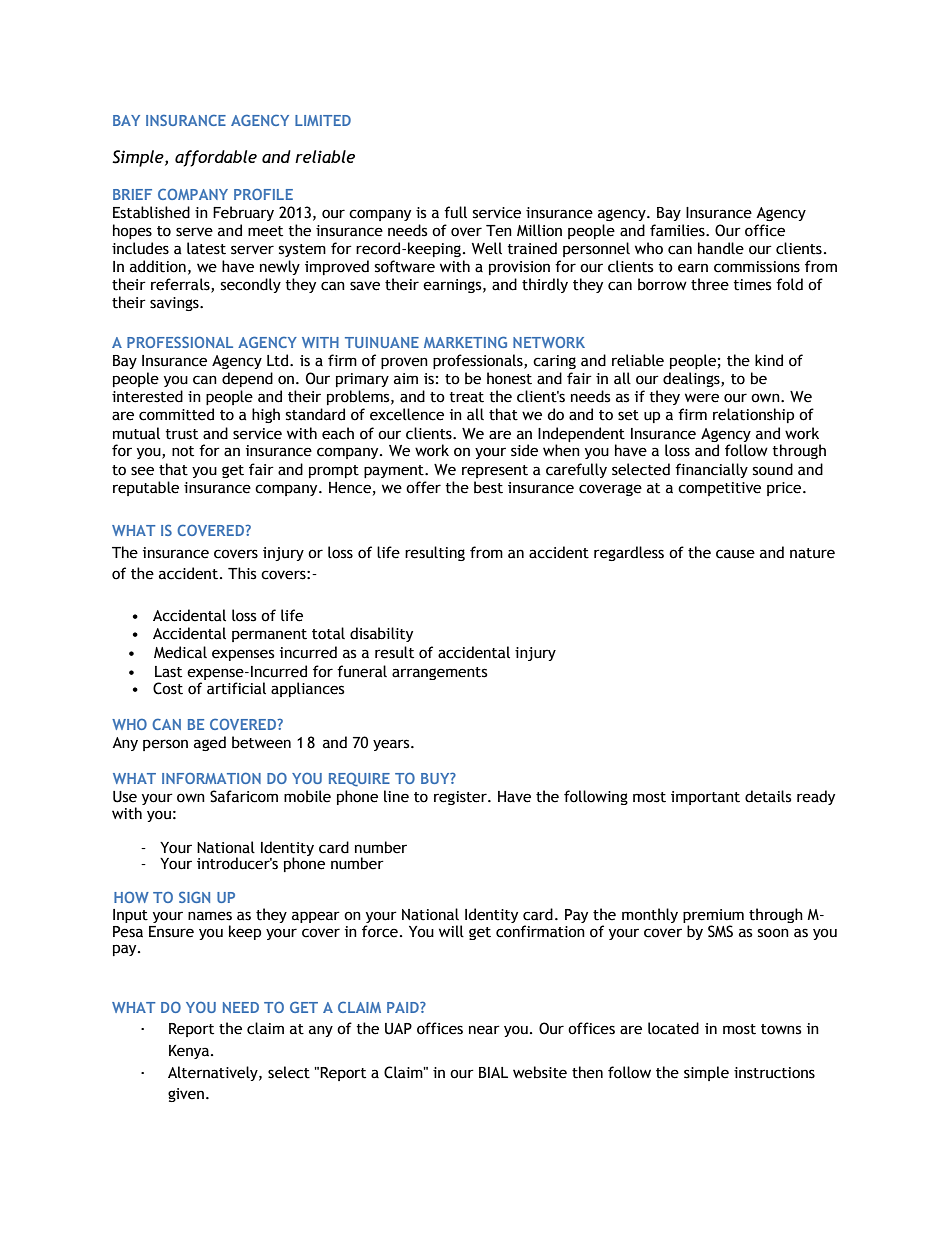  Describe the element at coordinates (484, 1030) in the screenshot. I see `near` at that location.
